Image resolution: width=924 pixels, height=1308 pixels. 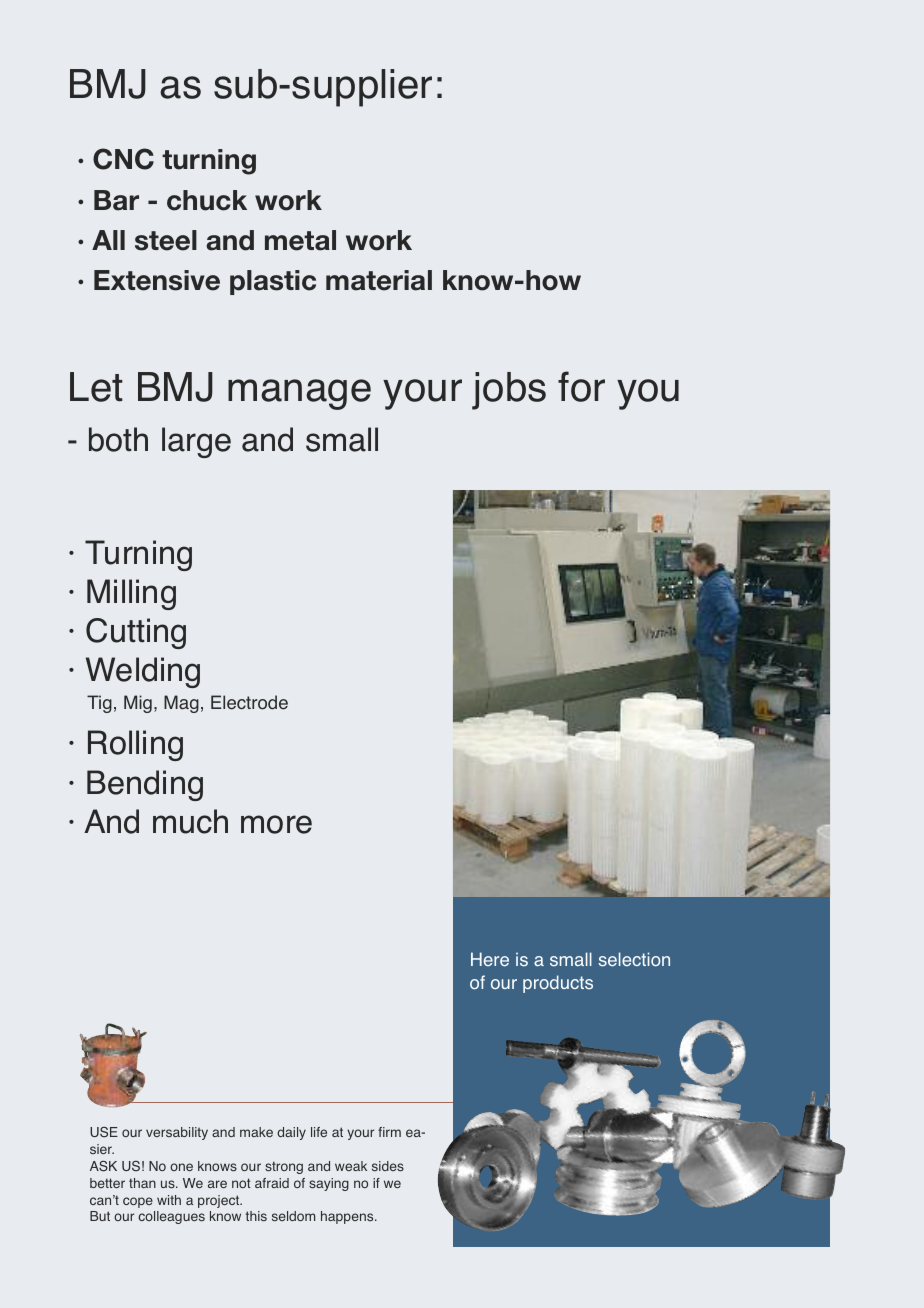 I want to click on large, so click(x=196, y=442).
